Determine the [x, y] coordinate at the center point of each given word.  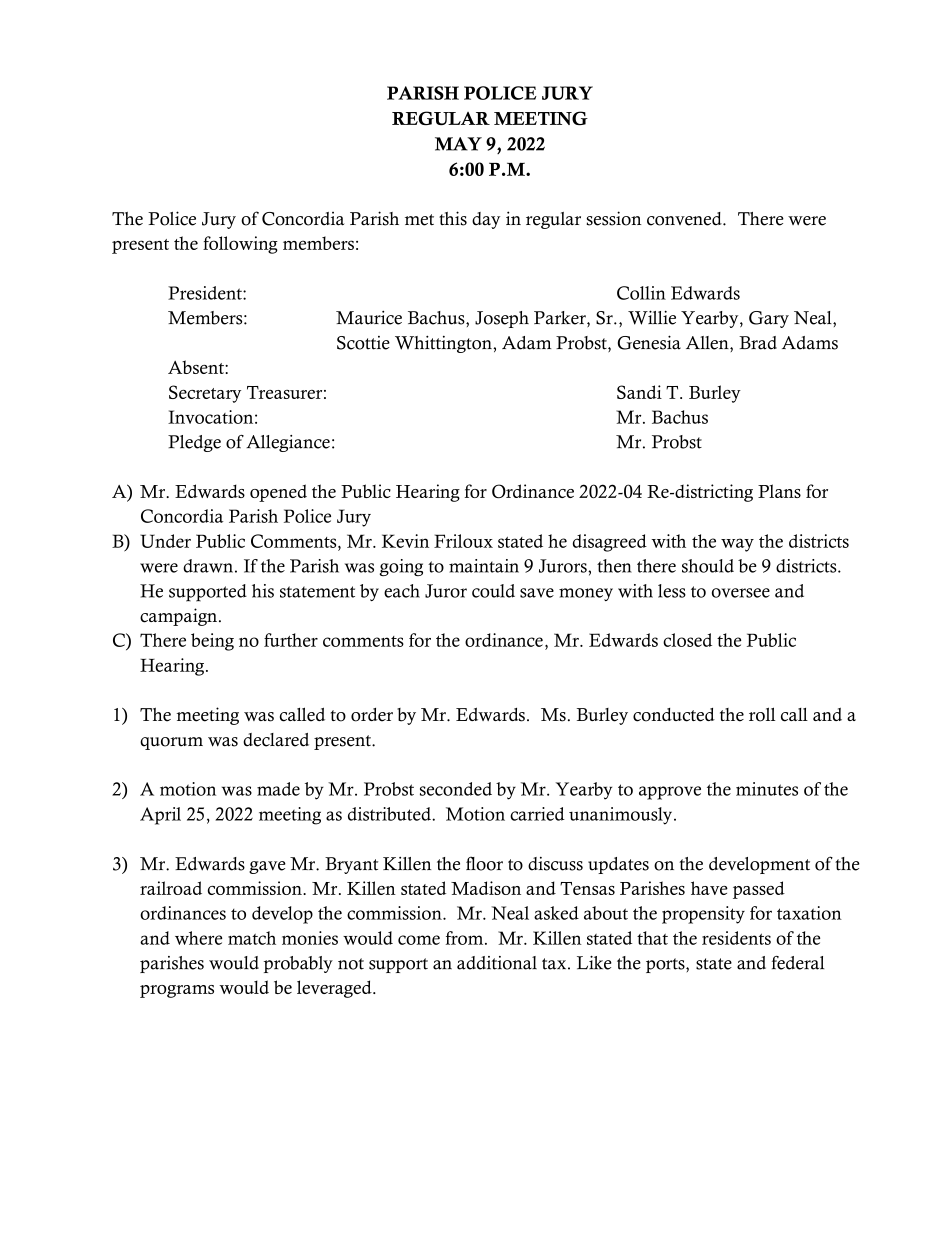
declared [276, 740]
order [372, 715]
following [240, 245]
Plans [779, 491]
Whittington [444, 344]
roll [762, 714]
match [252, 938]
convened [685, 219]
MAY [458, 144]
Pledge [194, 443]
